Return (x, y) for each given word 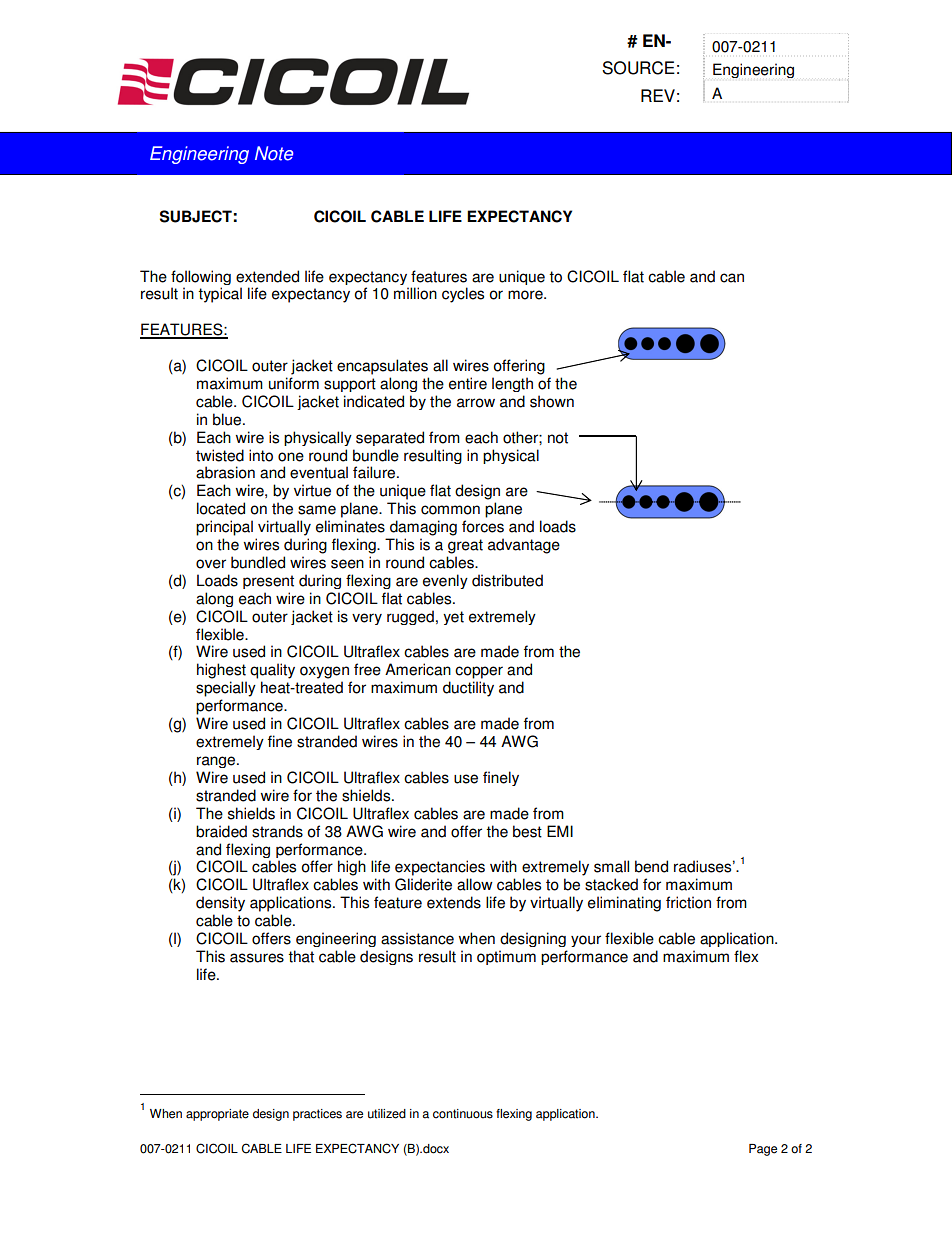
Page (763, 1150)
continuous (463, 1114)
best (527, 831)
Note (274, 153)
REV (658, 95)
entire (468, 383)
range (217, 762)
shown (552, 401)
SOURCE (638, 68)
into (261, 455)
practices (317, 1115)
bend (651, 866)
